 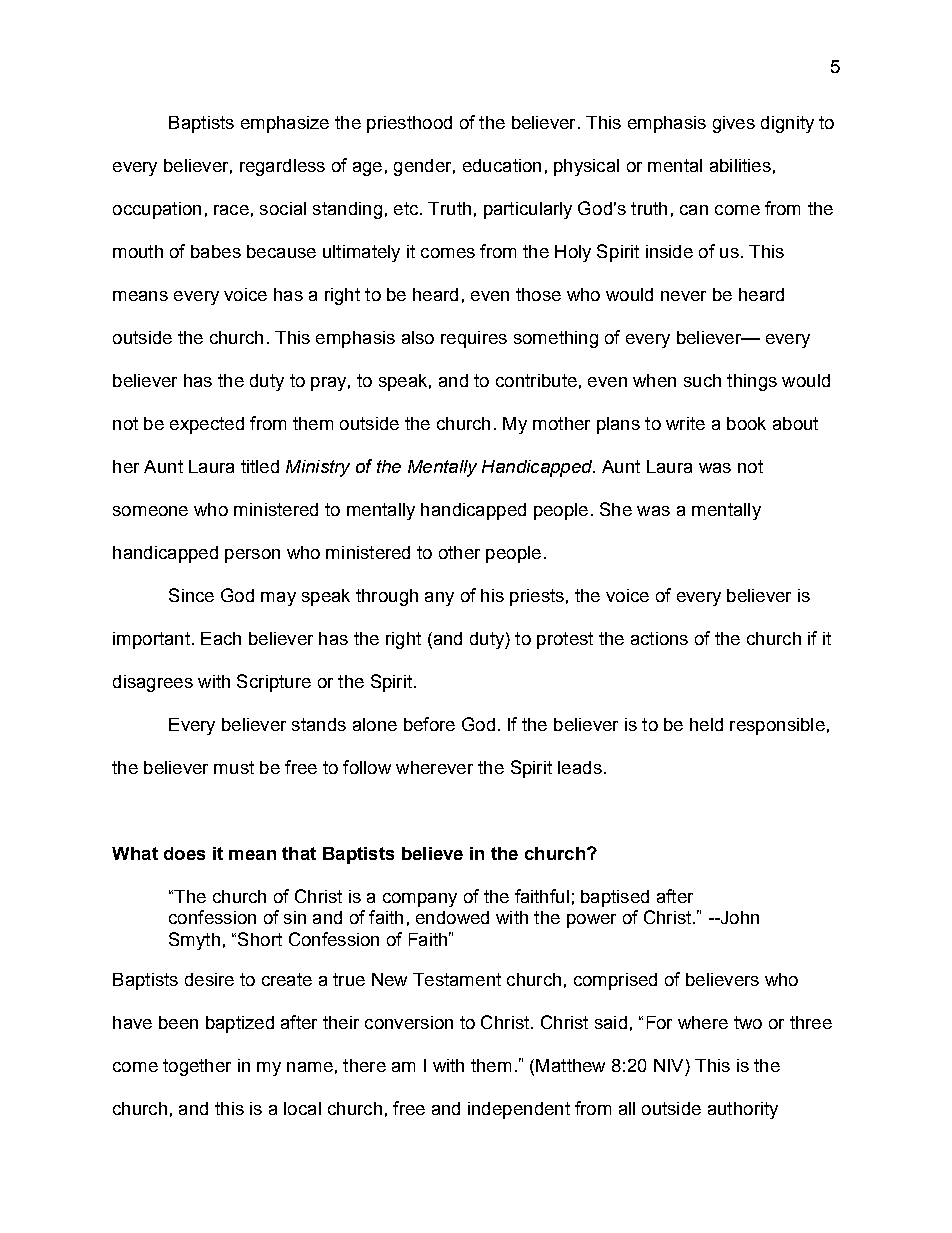 What do you see at coordinates (743, 1110) in the page?
I see `authority` at bounding box center [743, 1110].
